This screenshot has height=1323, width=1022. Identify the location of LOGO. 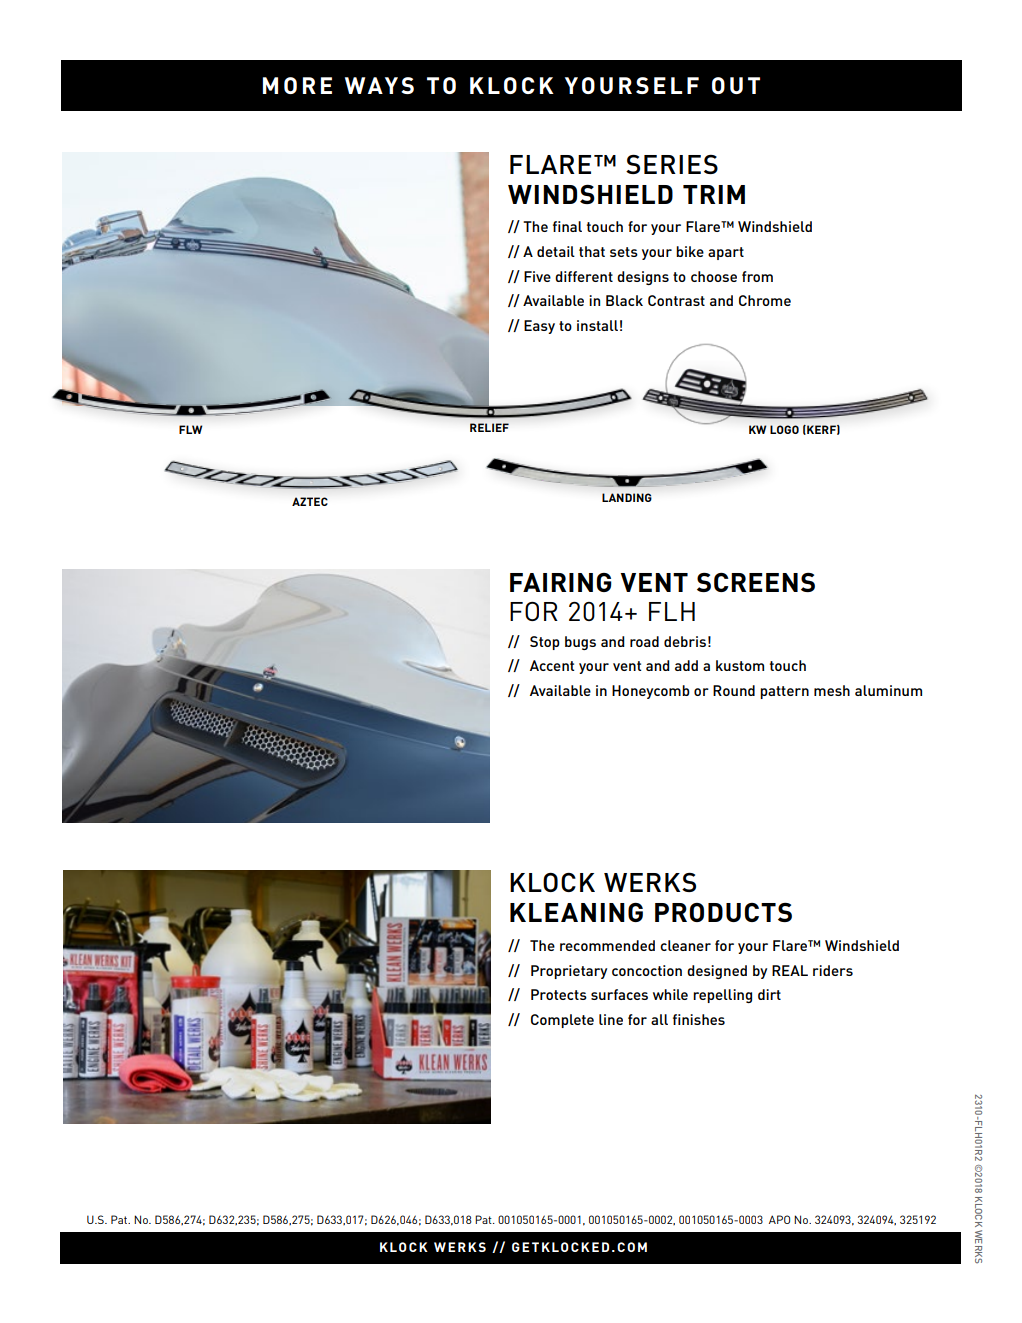
(784, 429).
